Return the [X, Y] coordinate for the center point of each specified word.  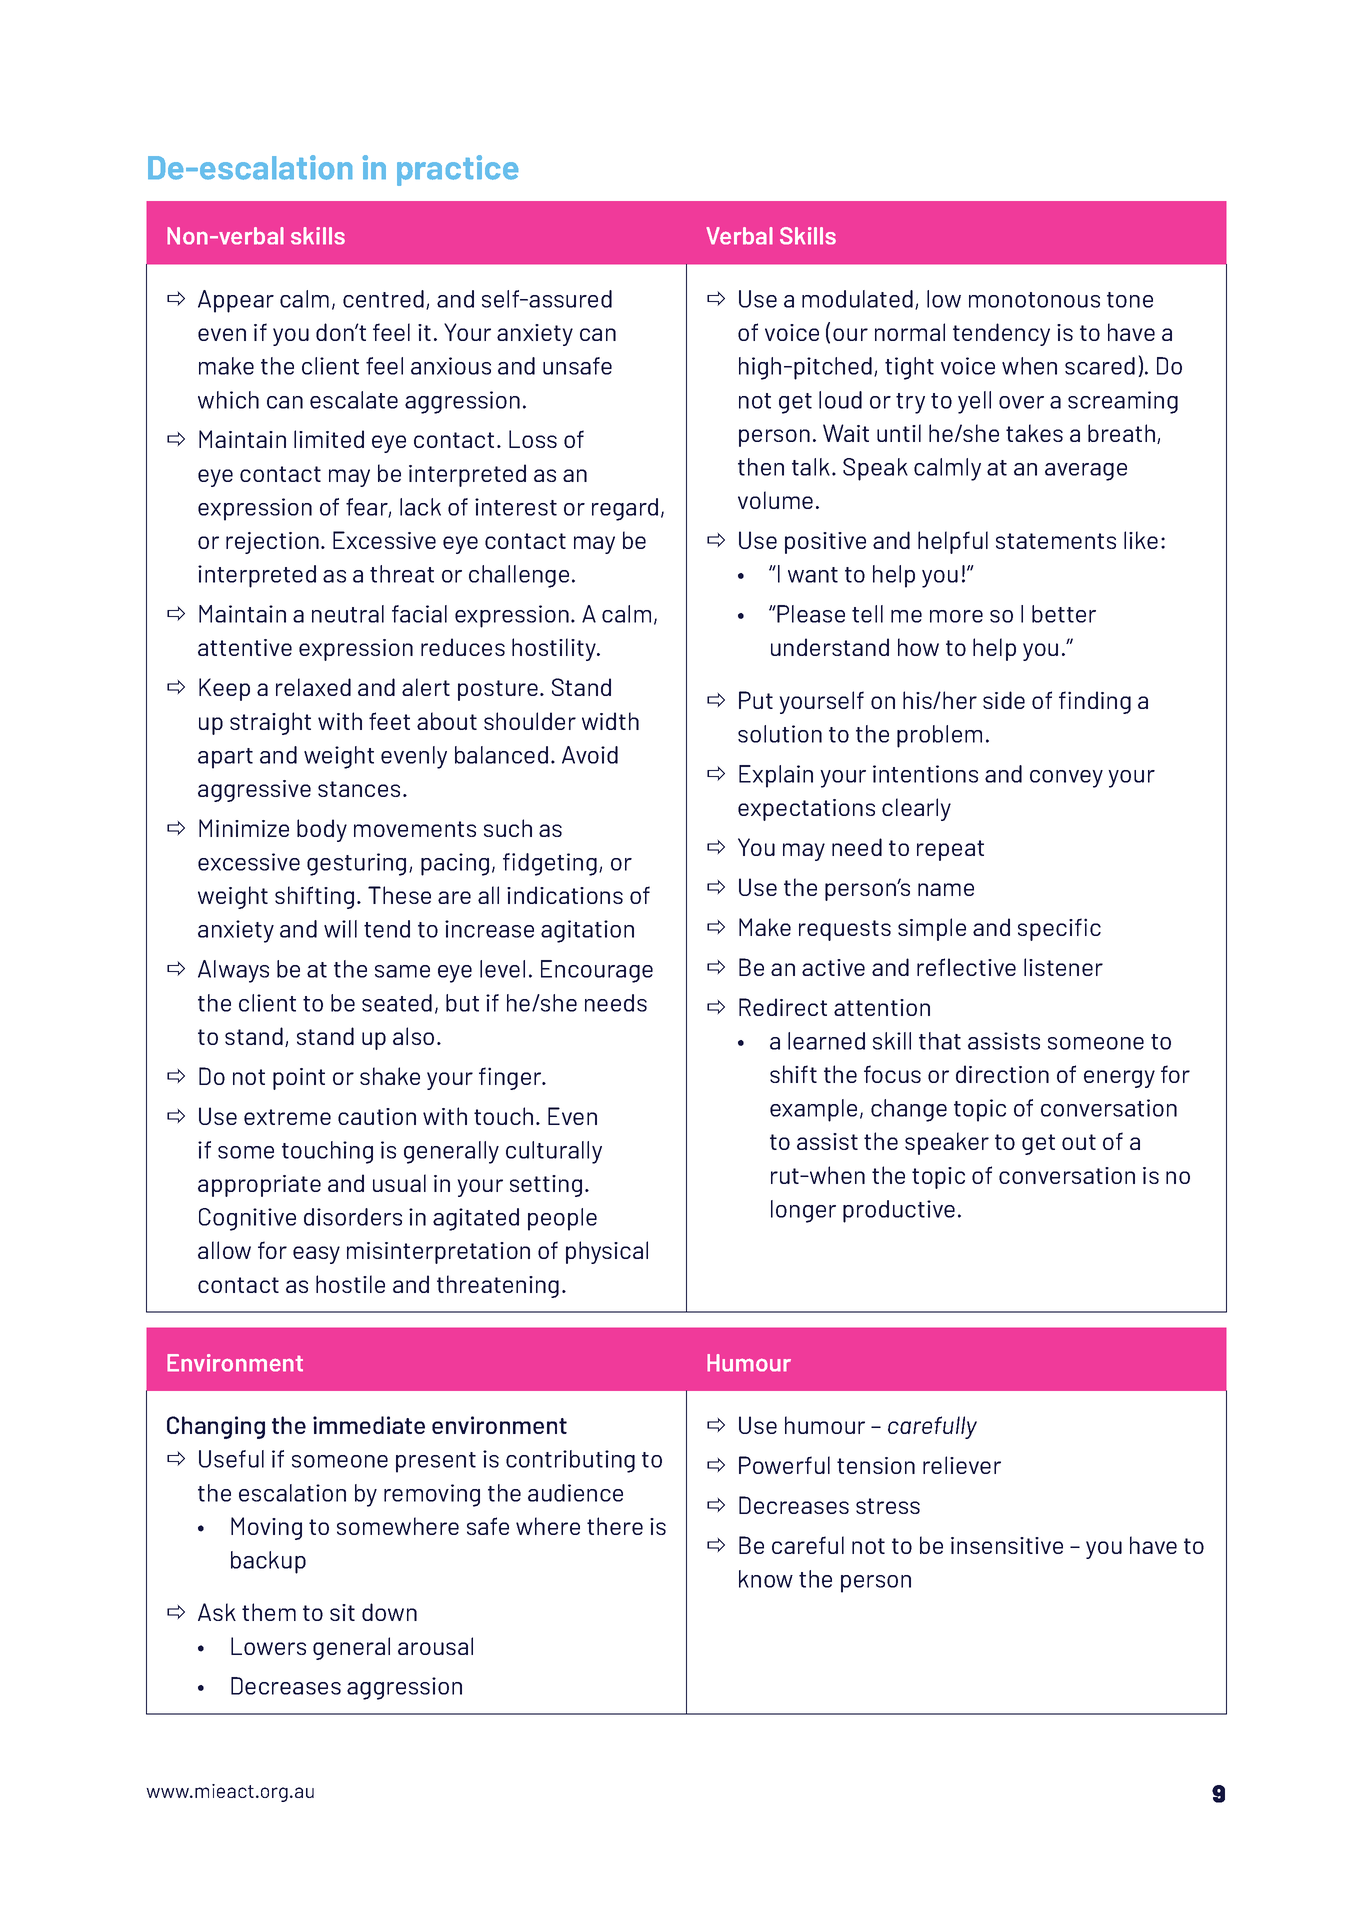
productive [899, 1211]
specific [1059, 929]
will [340, 929]
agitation [587, 931]
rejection [272, 543]
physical [607, 1252]
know [766, 1579]
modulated [857, 299]
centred [383, 299]
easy [316, 1255]
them [269, 1612]
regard [625, 509]
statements [1056, 541]
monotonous [1034, 300]
